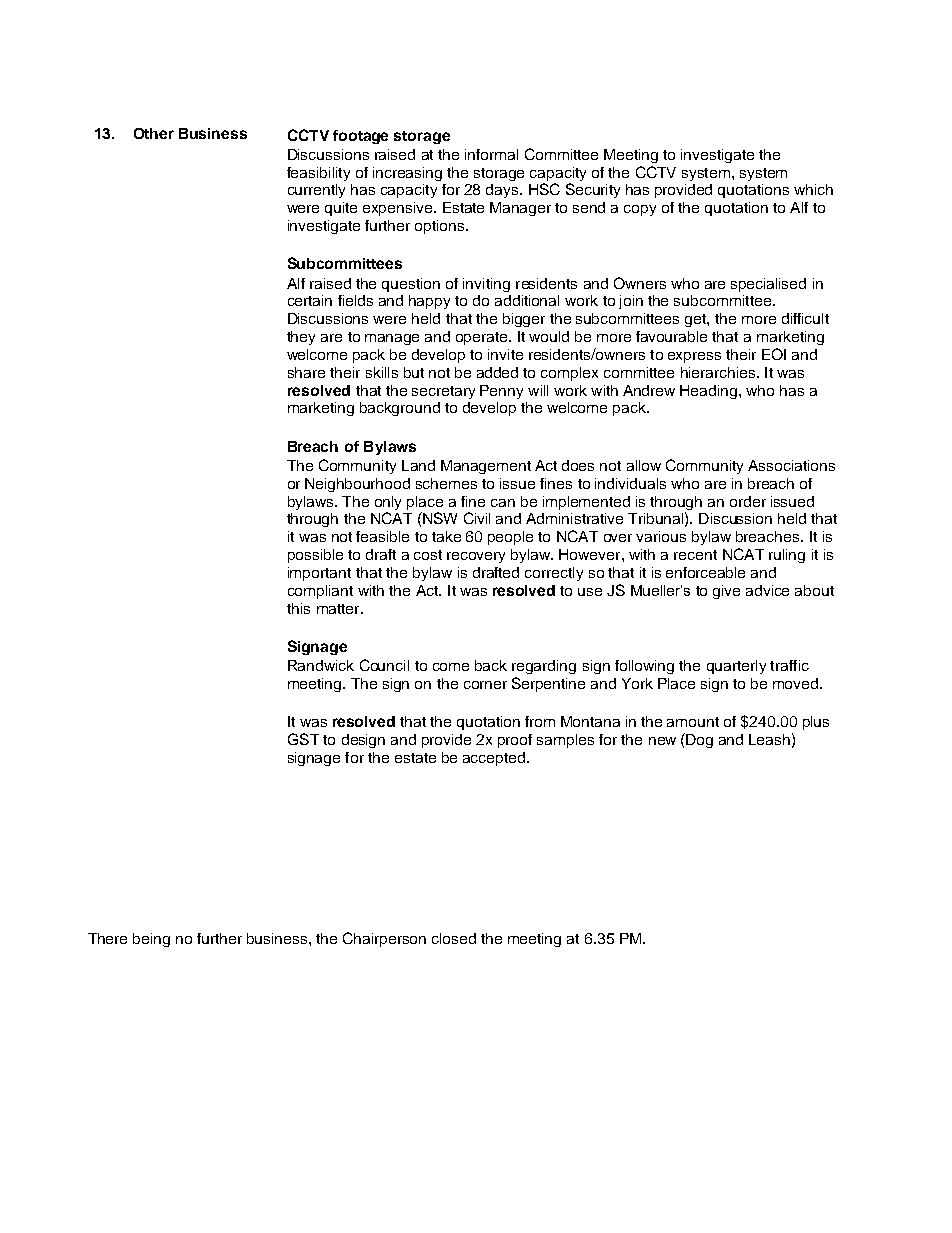 This image has height=1233, width=952. I want to click on Other, so click(154, 133).
